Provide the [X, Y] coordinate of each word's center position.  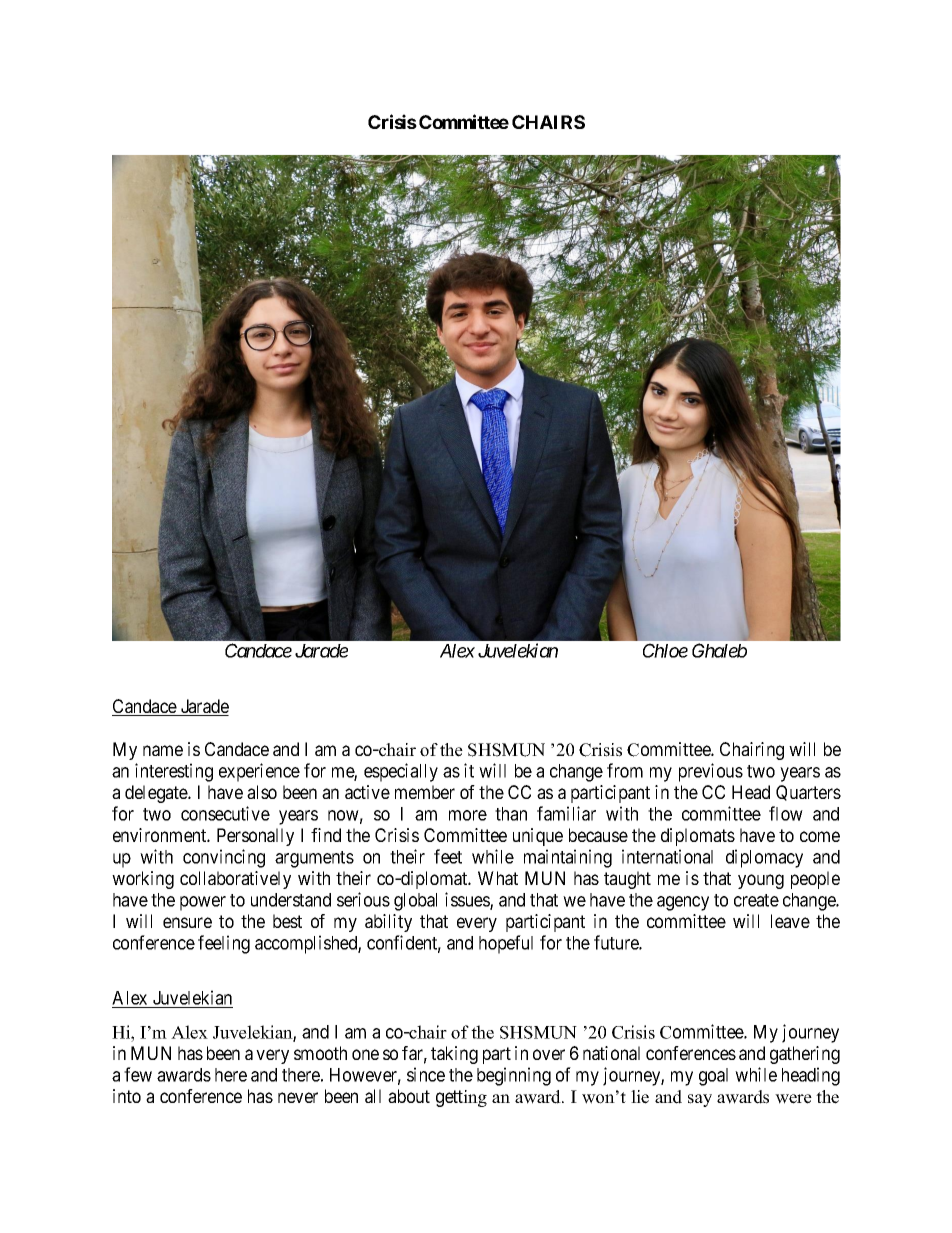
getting [461, 1098]
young [761, 881]
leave [790, 921]
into [127, 1096]
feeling [224, 944]
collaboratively [235, 880]
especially [401, 772]
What [498, 878]
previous [711, 772]
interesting [174, 772]
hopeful [506, 944]
